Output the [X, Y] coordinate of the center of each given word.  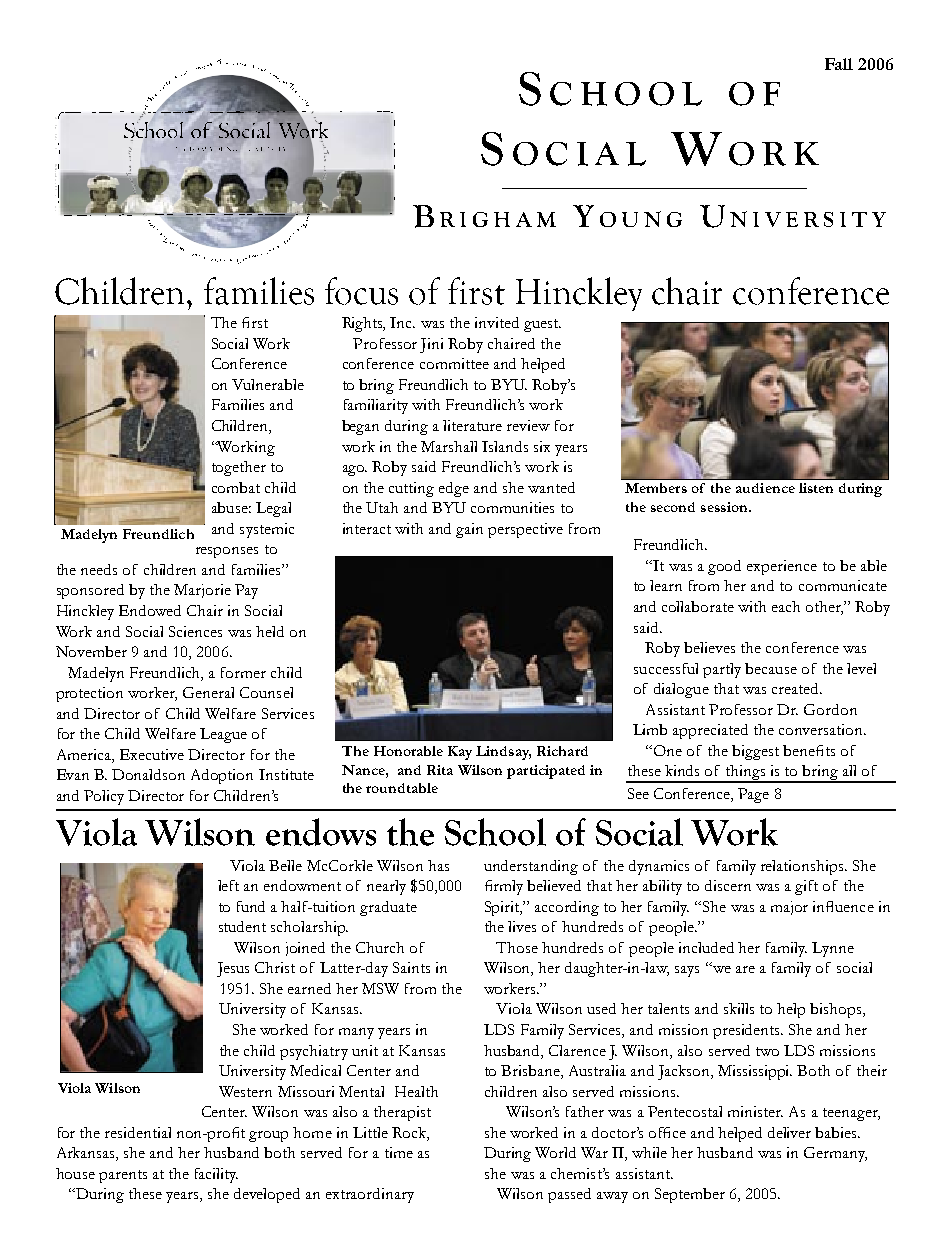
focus [361, 291]
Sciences [195, 631]
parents [123, 1176]
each [786, 606]
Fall [839, 64]
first [476, 291]
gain [469, 530]
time [399, 1152]
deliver [789, 1132]
